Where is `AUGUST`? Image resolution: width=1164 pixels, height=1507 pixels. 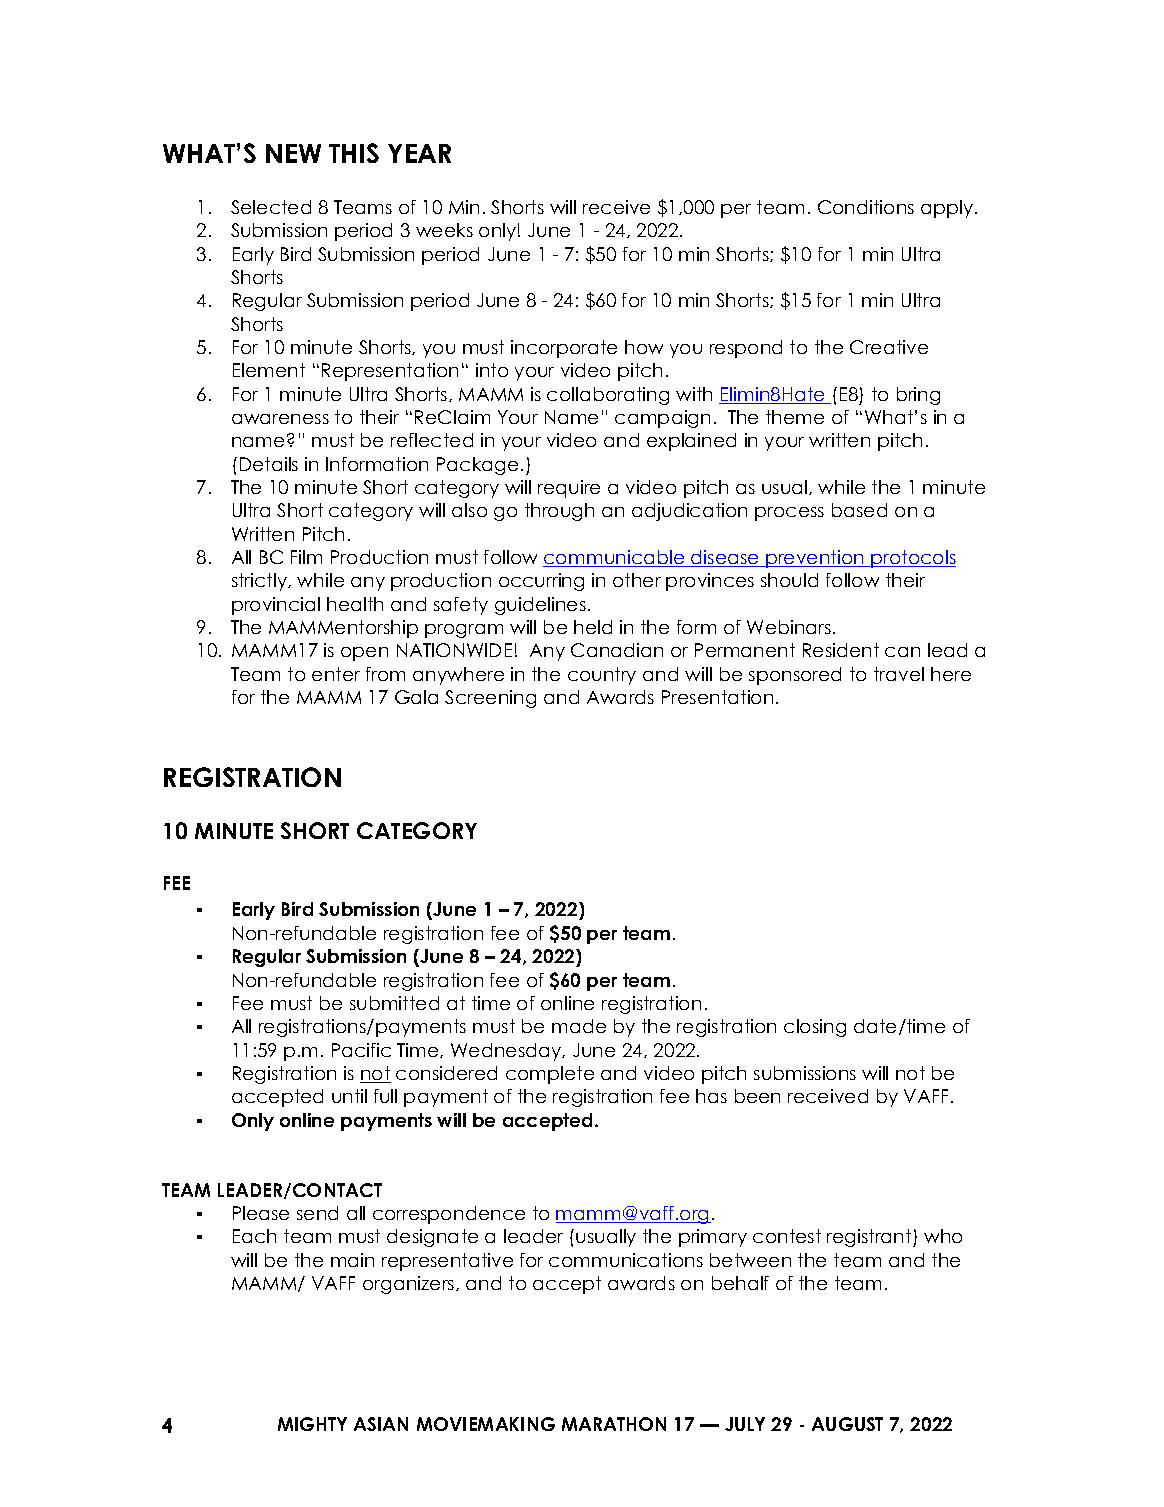
AUGUST is located at coordinates (847, 1424).
